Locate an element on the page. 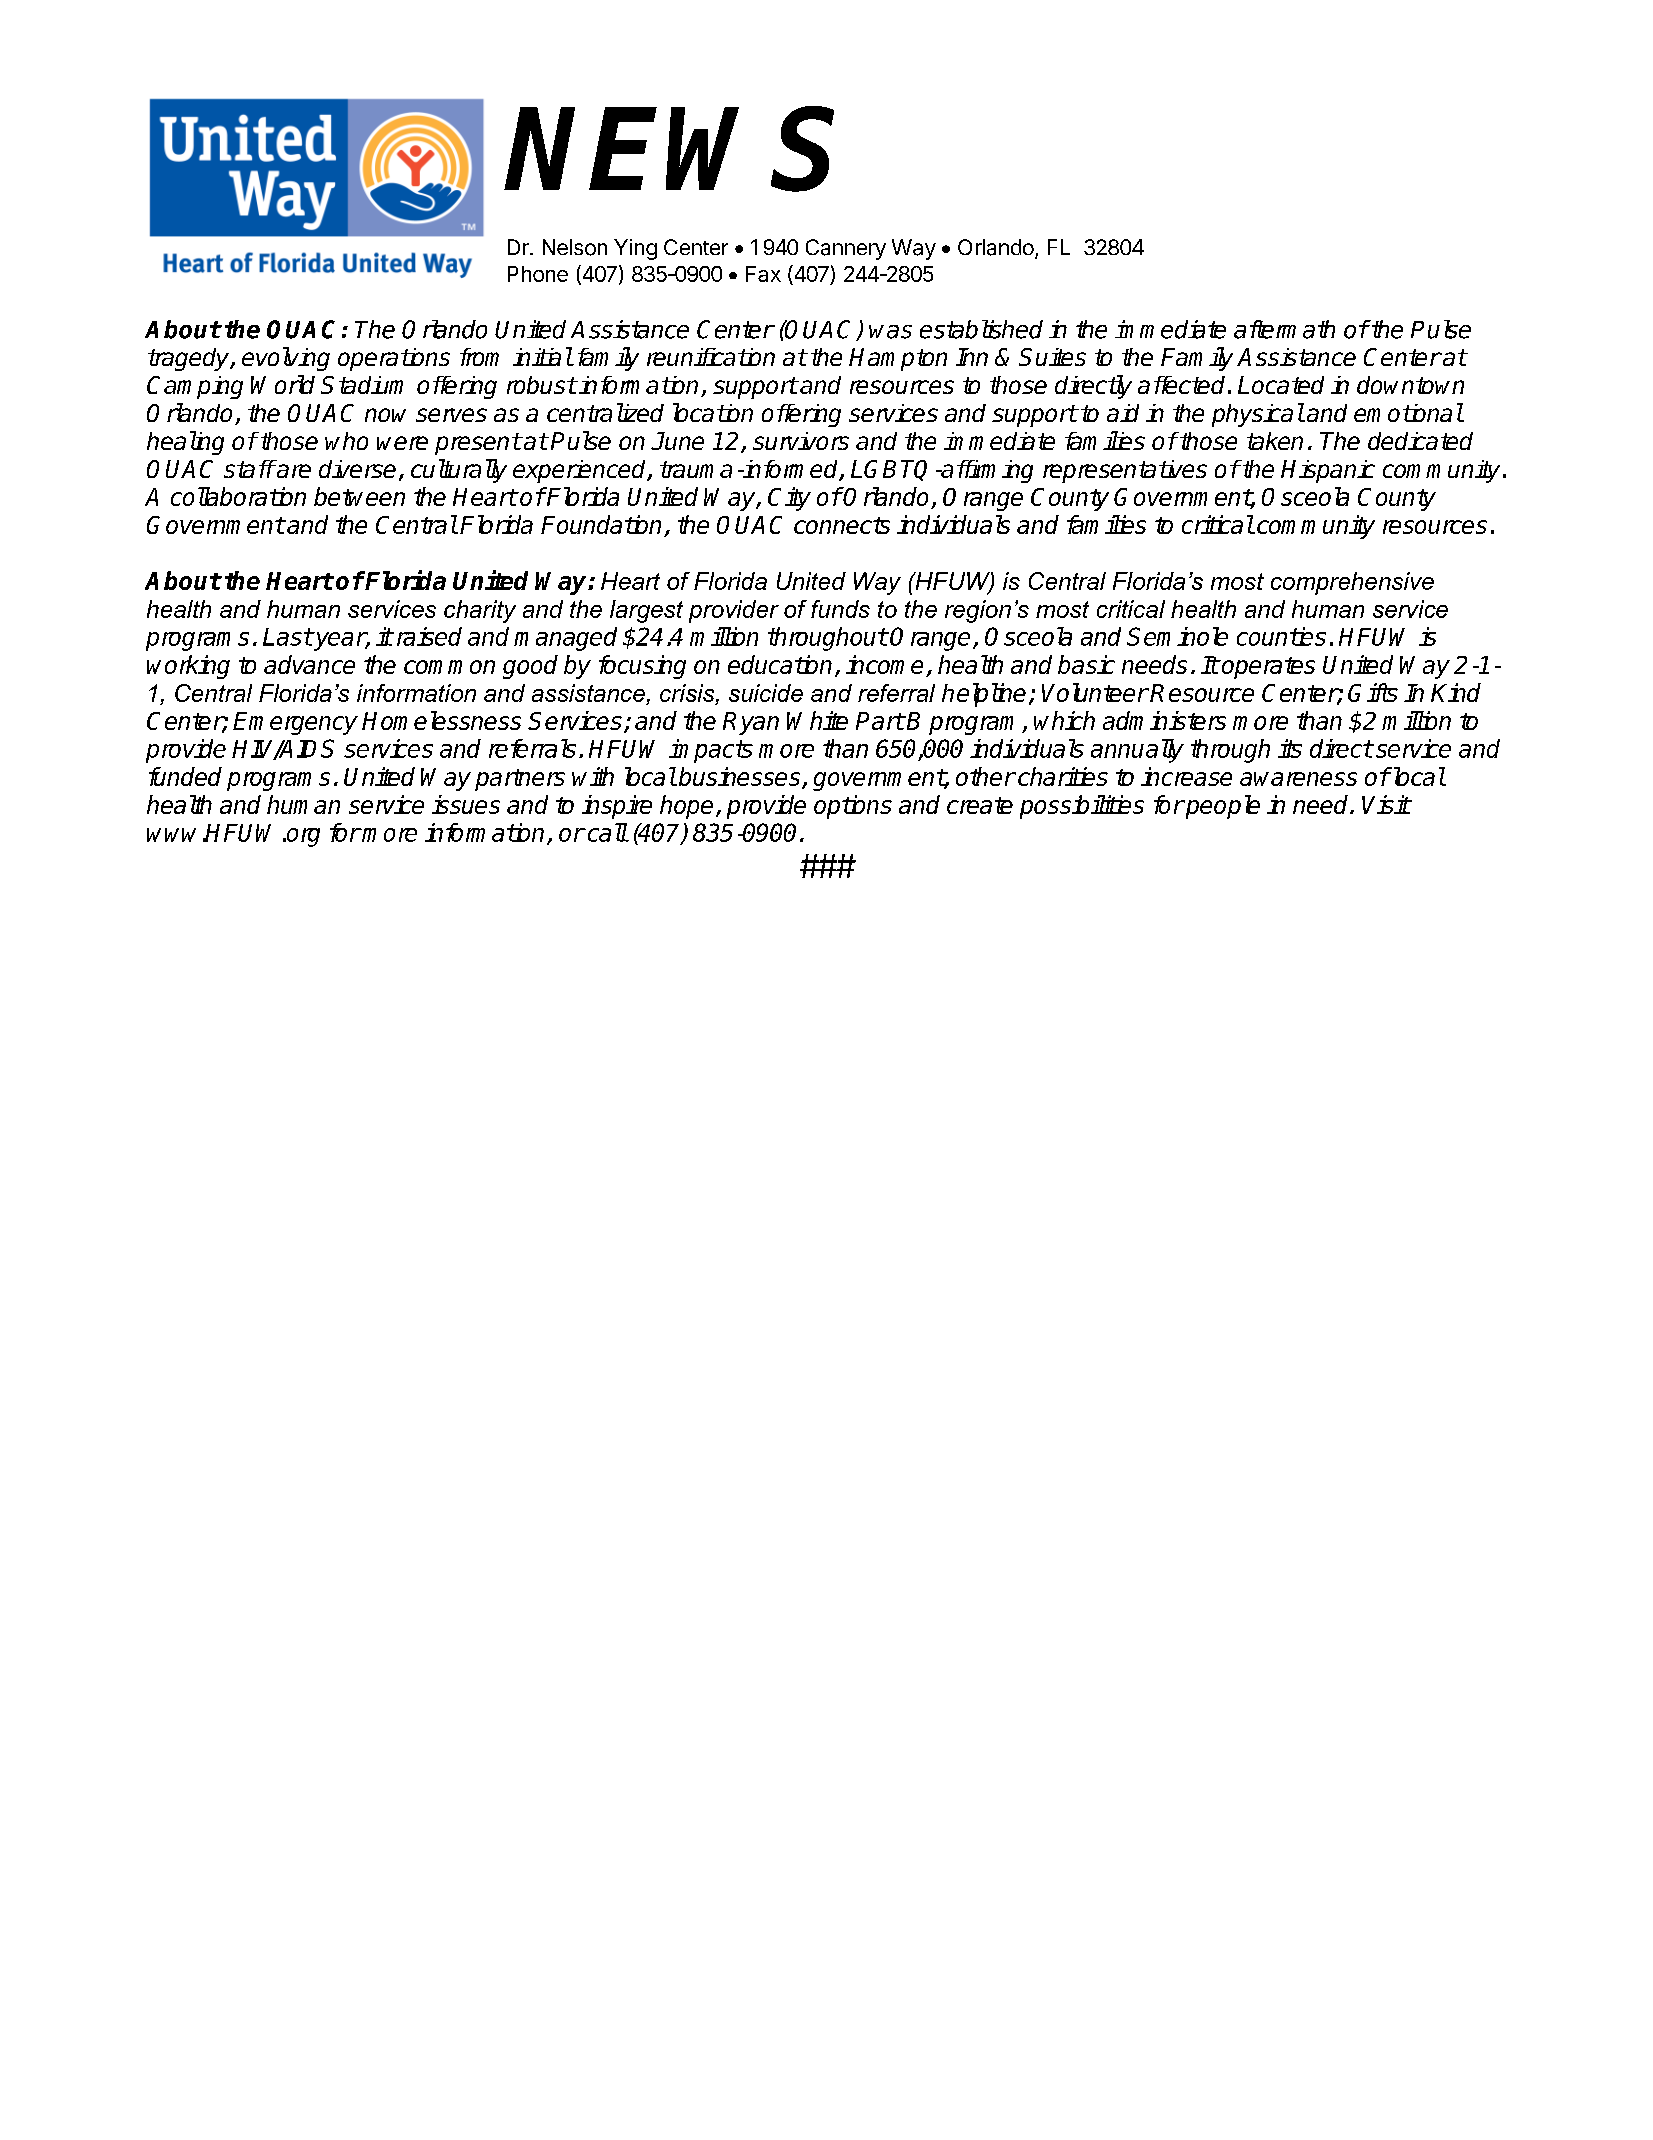  Phone is located at coordinates (538, 274).
